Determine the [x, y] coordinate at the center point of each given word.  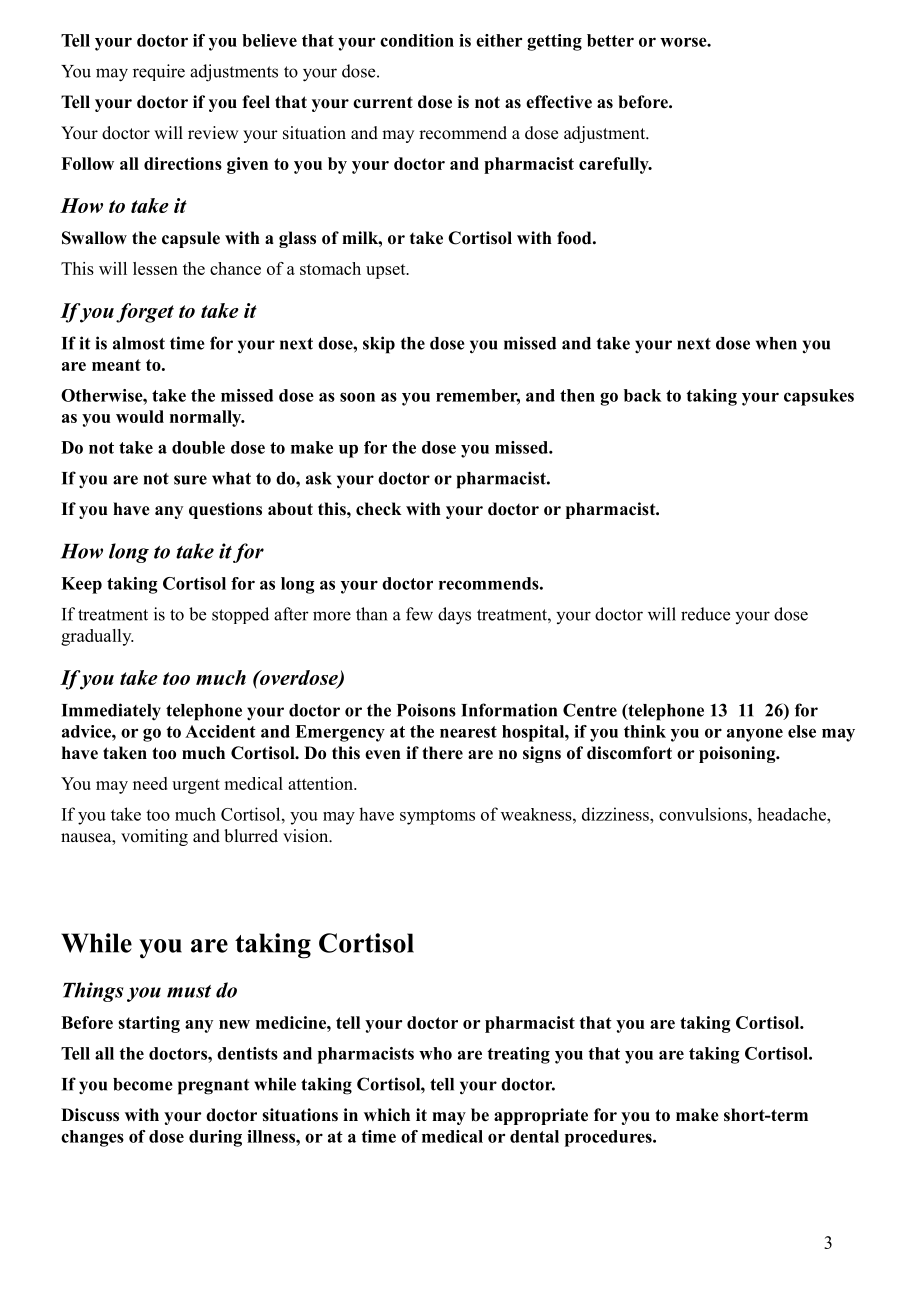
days [454, 616]
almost [139, 343]
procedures [609, 1138]
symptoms [437, 817]
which [387, 1115]
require [159, 72]
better [610, 40]
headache [792, 814]
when [776, 343]
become [143, 1084]
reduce [705, 614]
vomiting [154, 837]
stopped [240, 615]
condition [417, 40]
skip [379, 345]
